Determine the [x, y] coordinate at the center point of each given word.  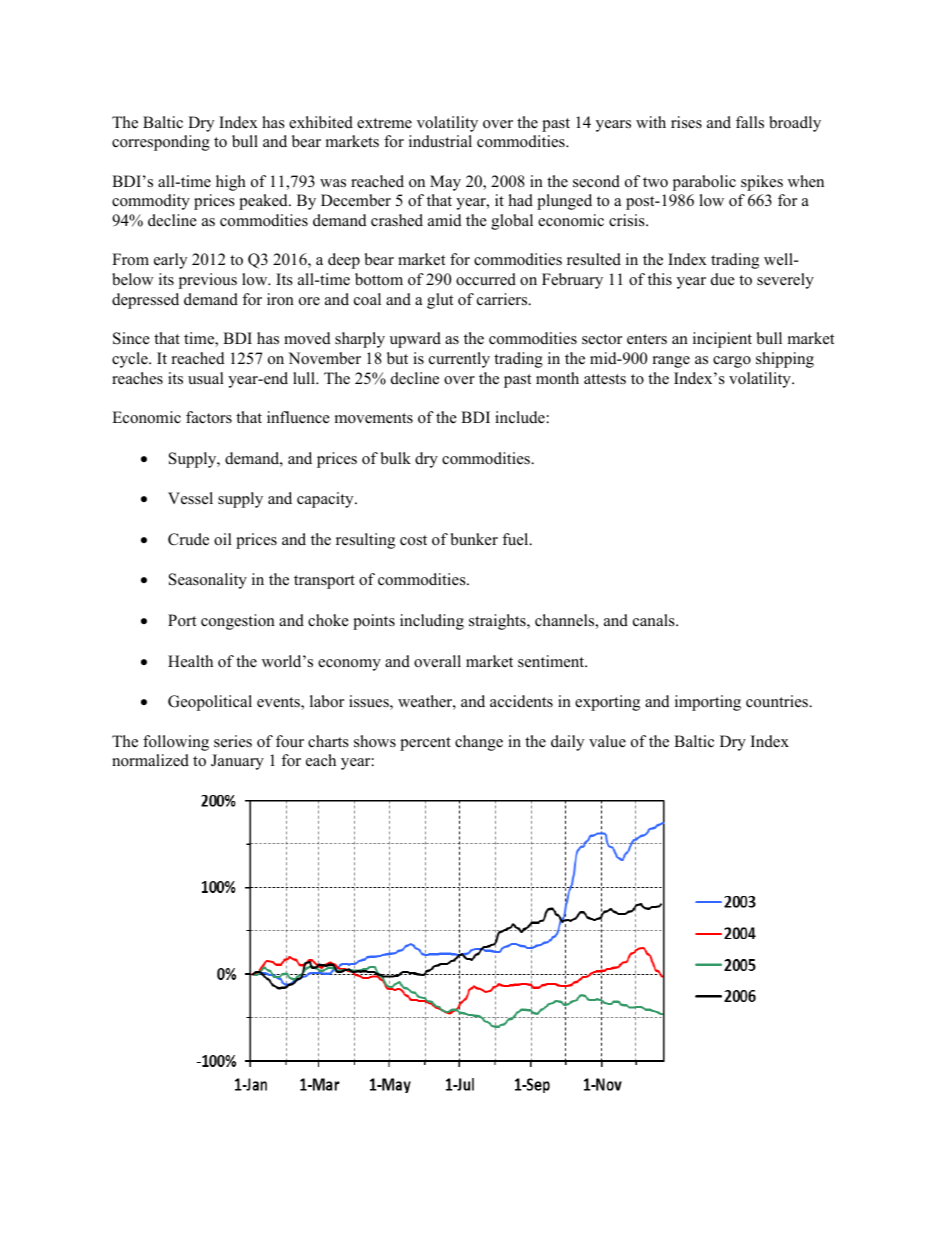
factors [209, 417]
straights [498, 622]
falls [750, 122]
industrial [440, 141]
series [233, 741]
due [723, 279]
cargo [732, 362]
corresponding [161, 143]
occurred [486, 279]
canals [655, 620]
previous [208, 281]
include [520, 417]
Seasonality [208, 581]
